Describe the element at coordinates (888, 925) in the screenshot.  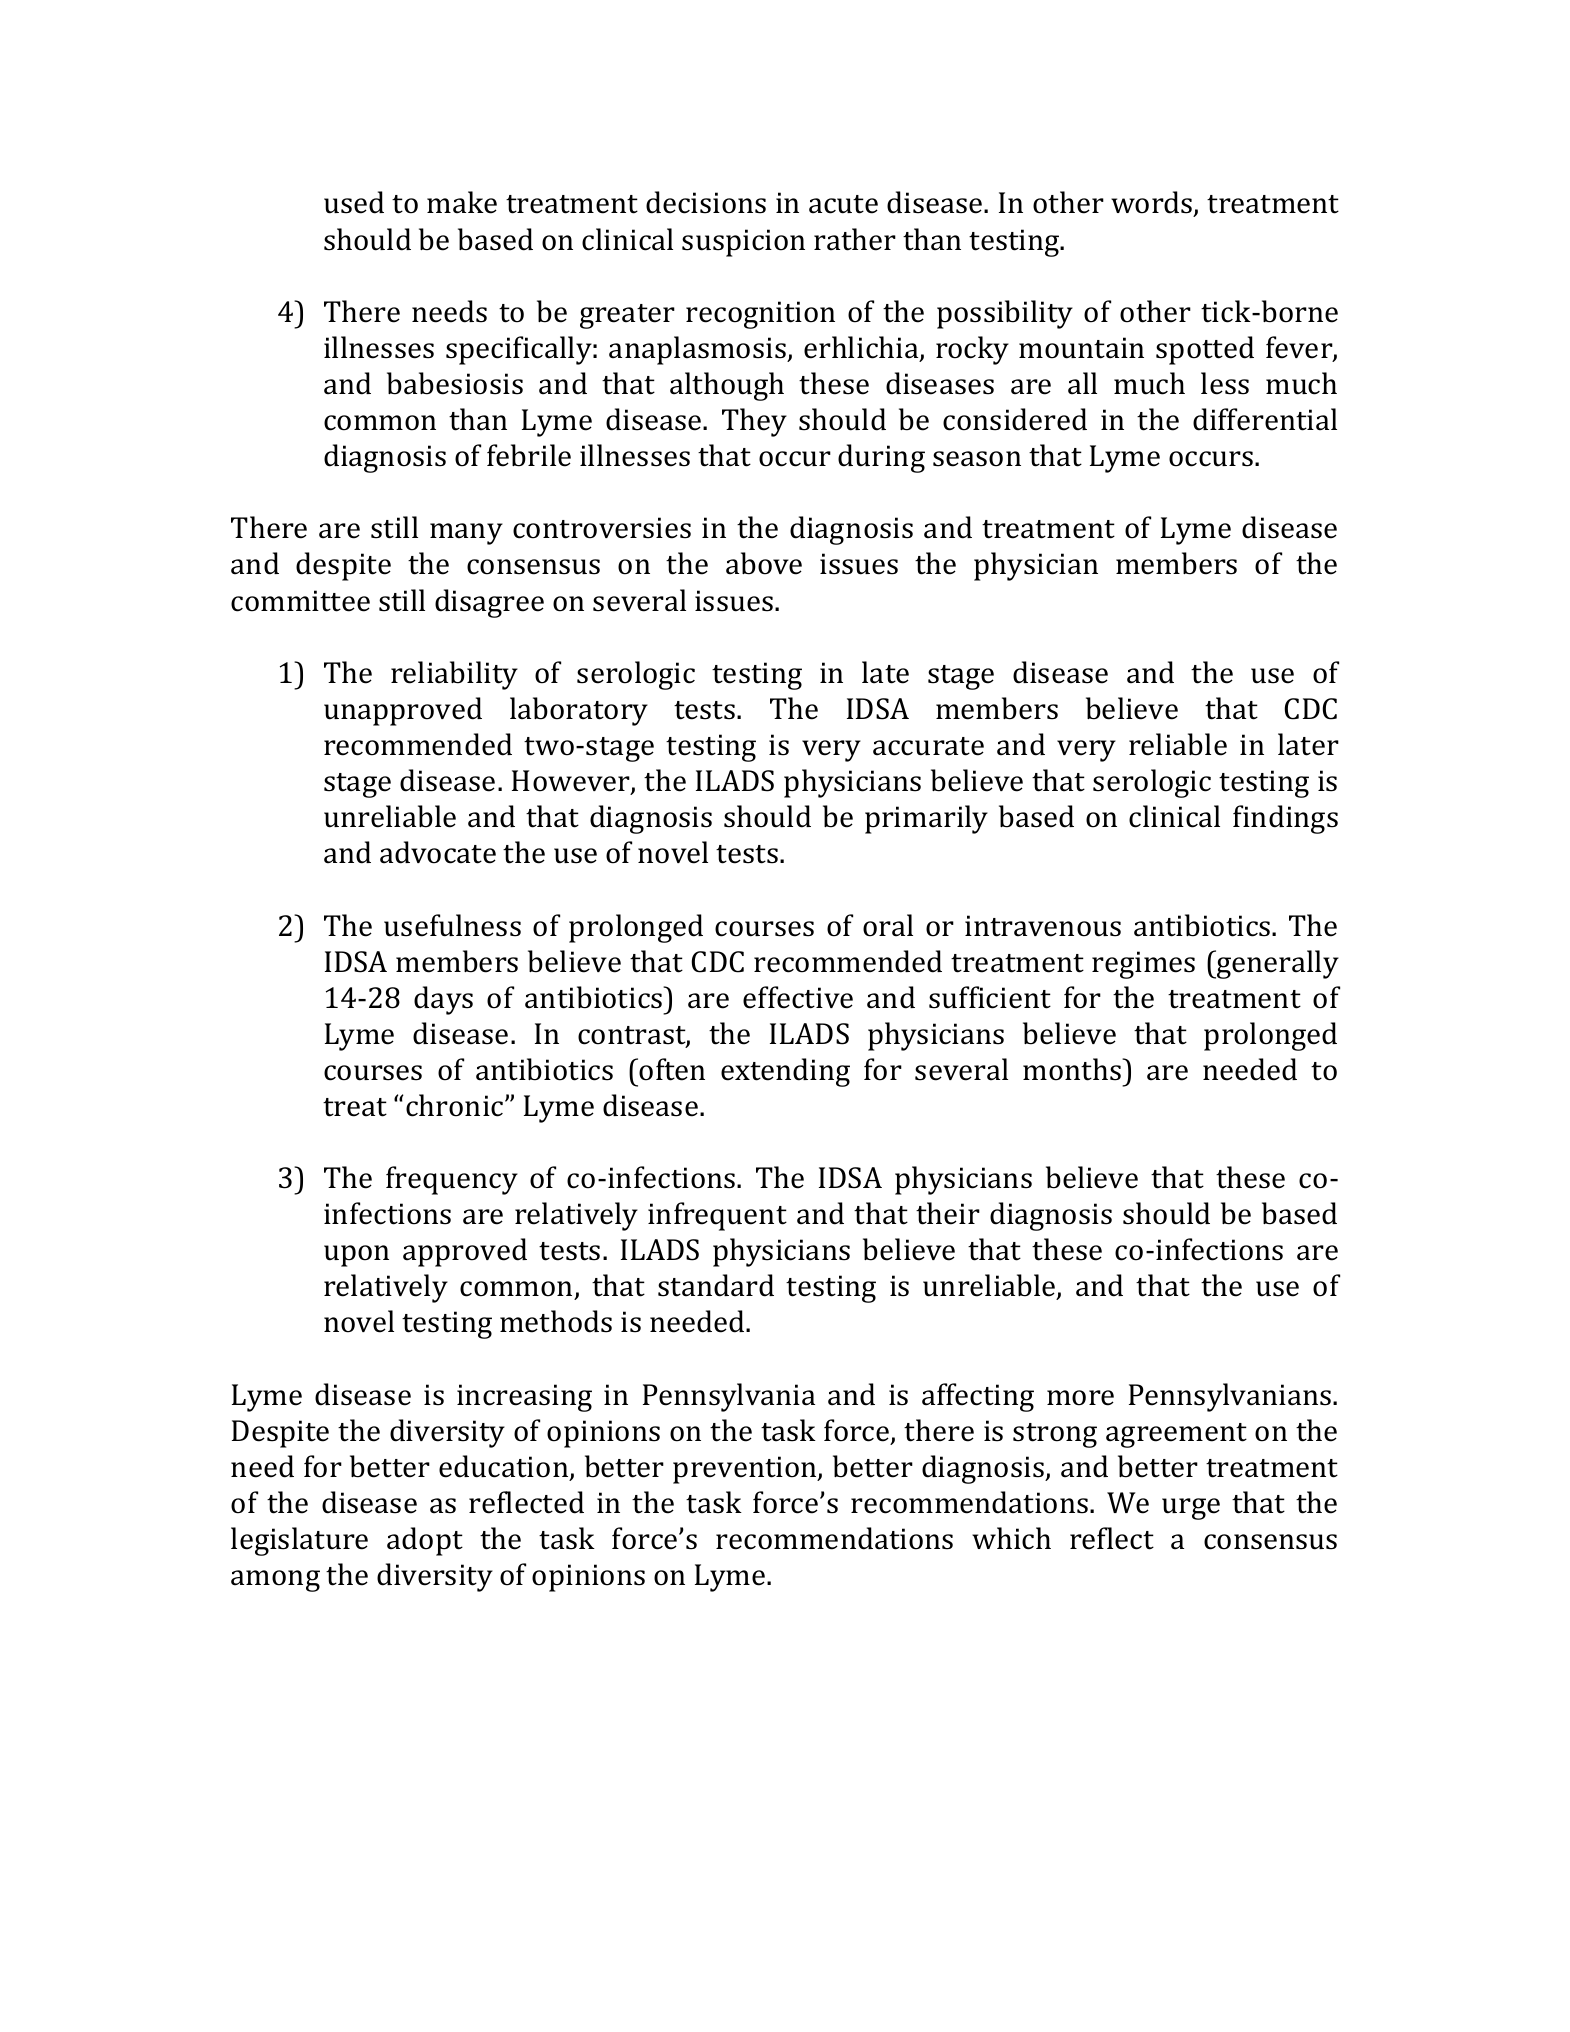
I see `oral` at that location.
